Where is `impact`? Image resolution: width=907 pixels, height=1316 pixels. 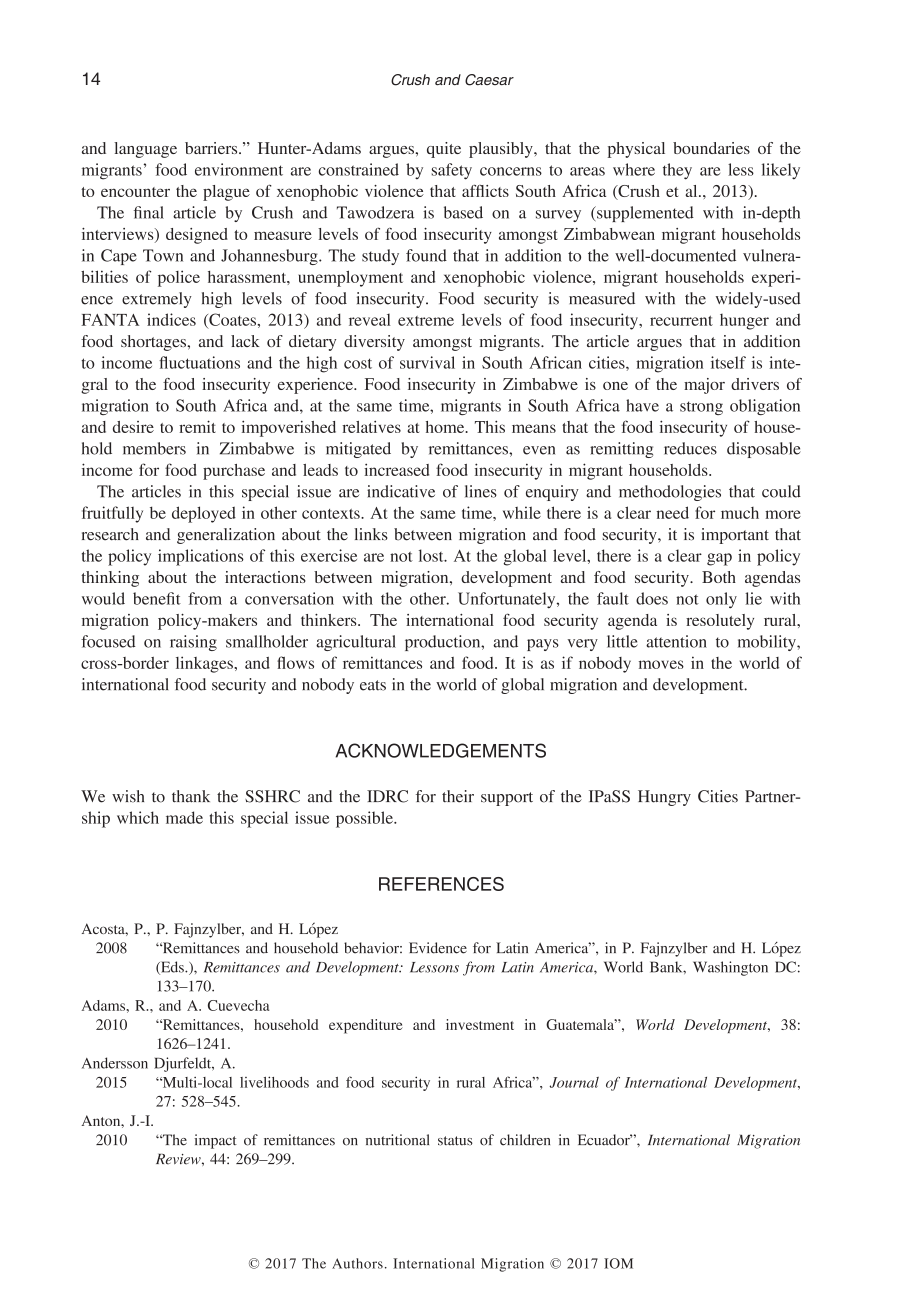 impact is located at coordinates (215, 1141).
